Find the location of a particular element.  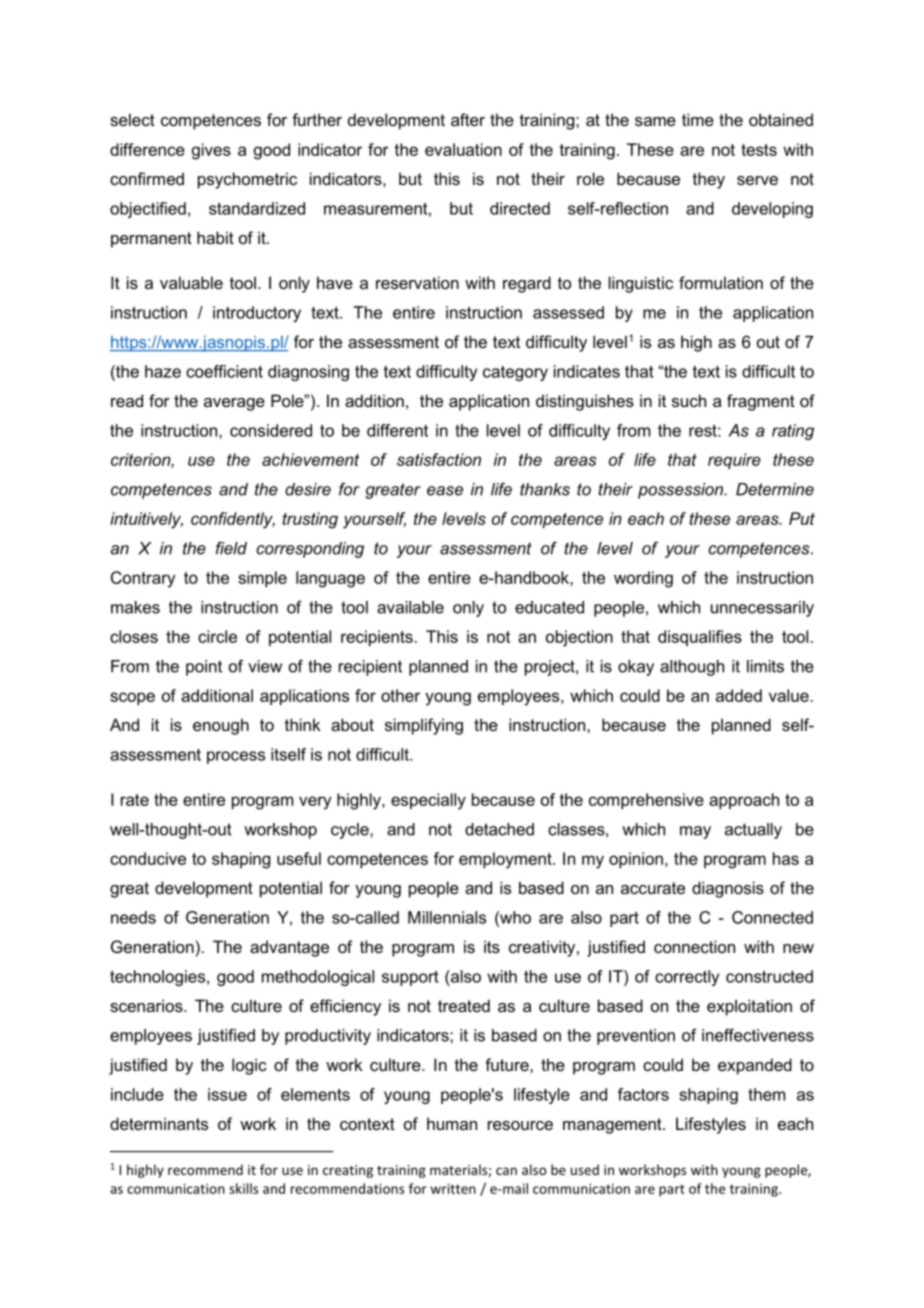

disqualifies is located at coordinates (700, 638).
